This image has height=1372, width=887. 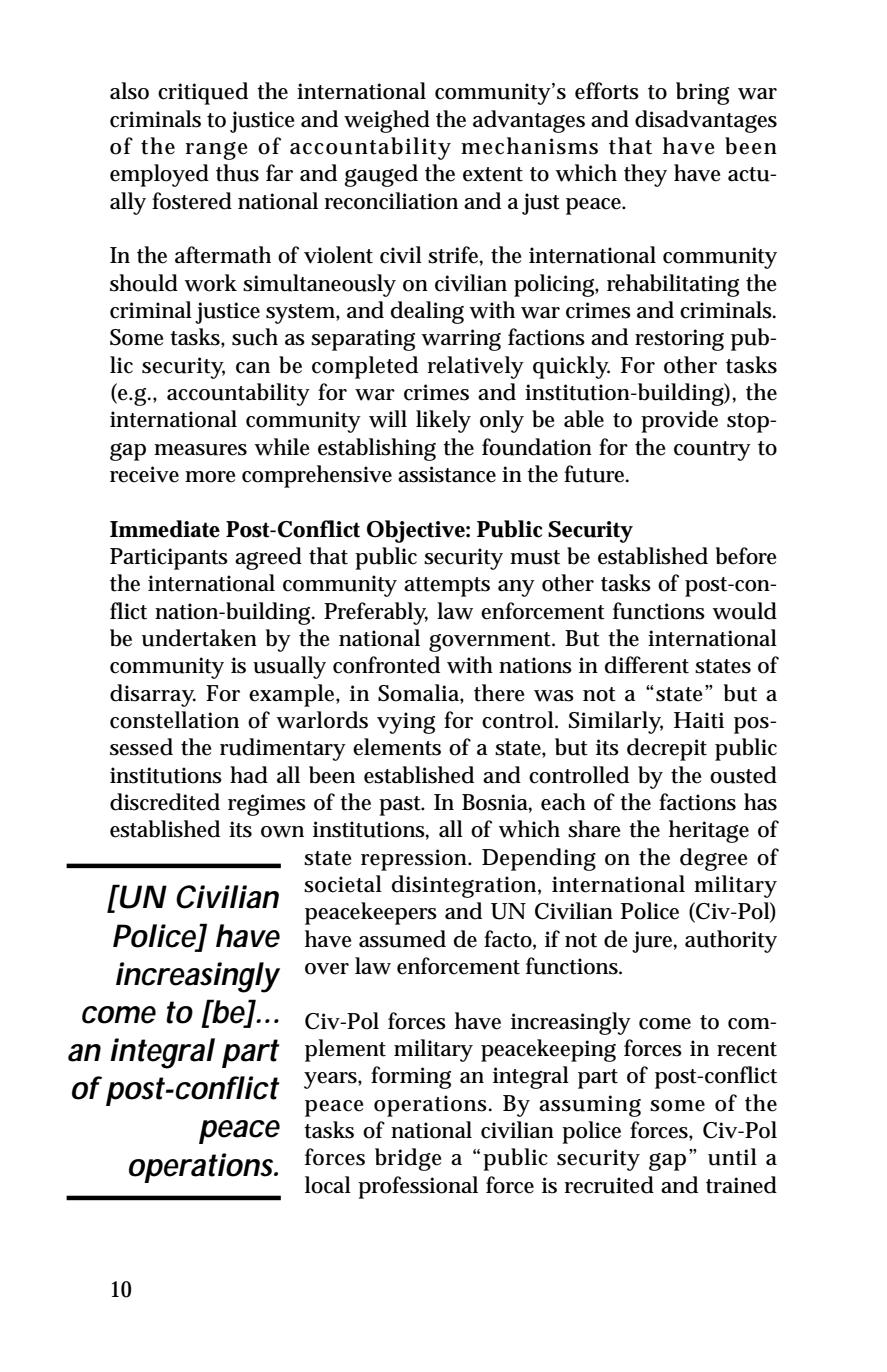 I want to click on attempts, so click(x=447, y=587).
